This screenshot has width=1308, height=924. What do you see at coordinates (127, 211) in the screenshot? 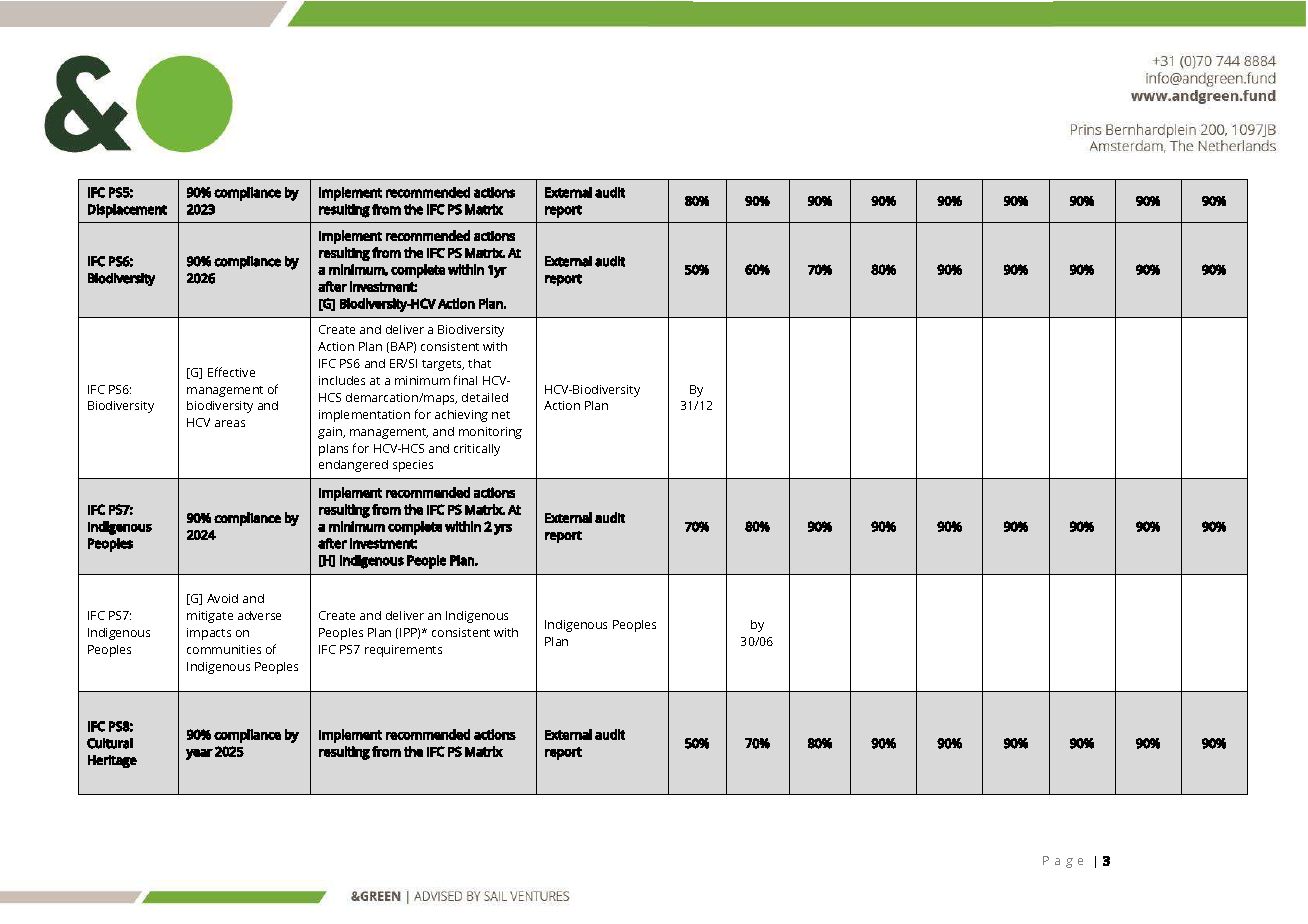
I see `Displacement` at bounding box center [127, 211].
